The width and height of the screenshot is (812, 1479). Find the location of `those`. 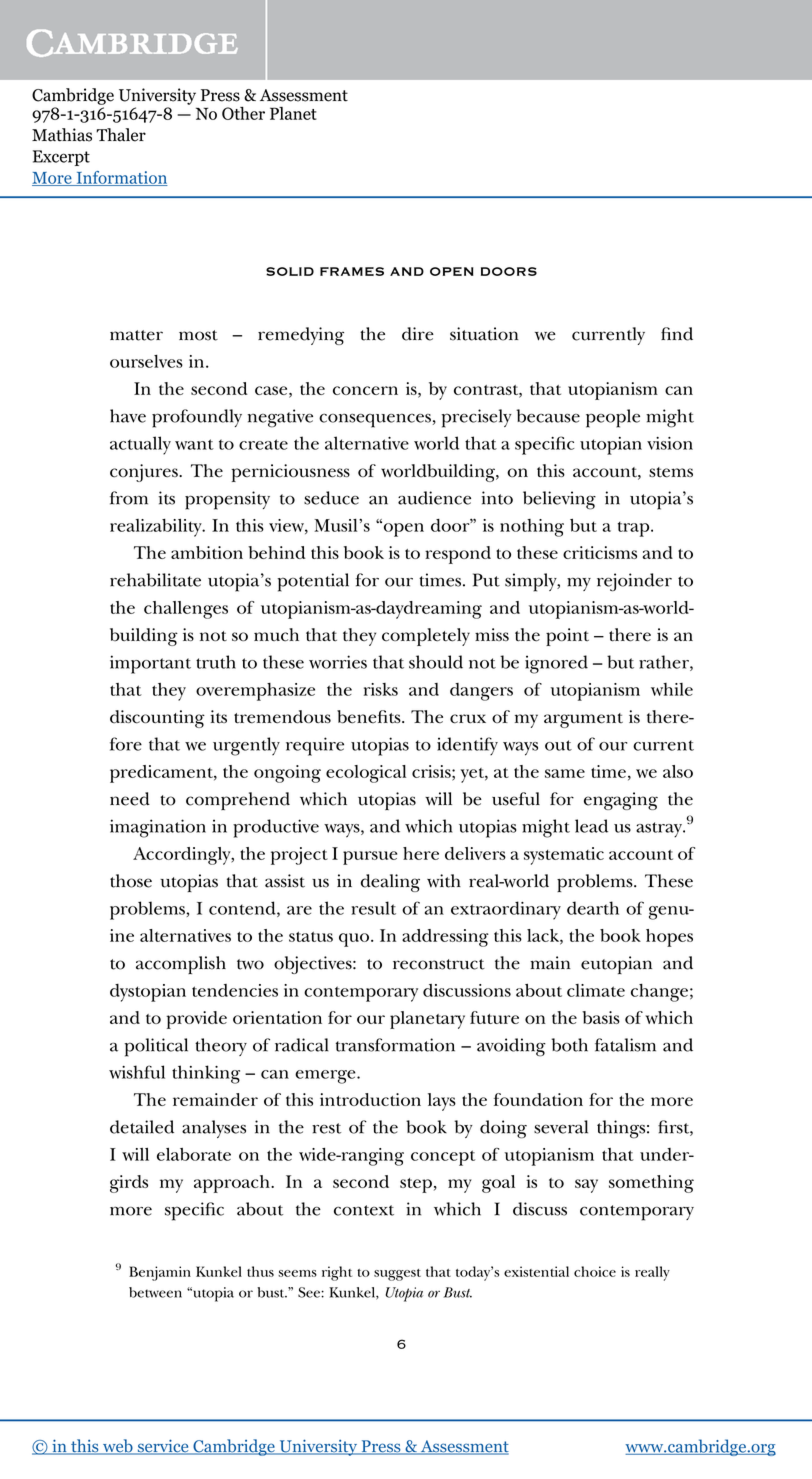

those is located at coordinates (131, 881).
